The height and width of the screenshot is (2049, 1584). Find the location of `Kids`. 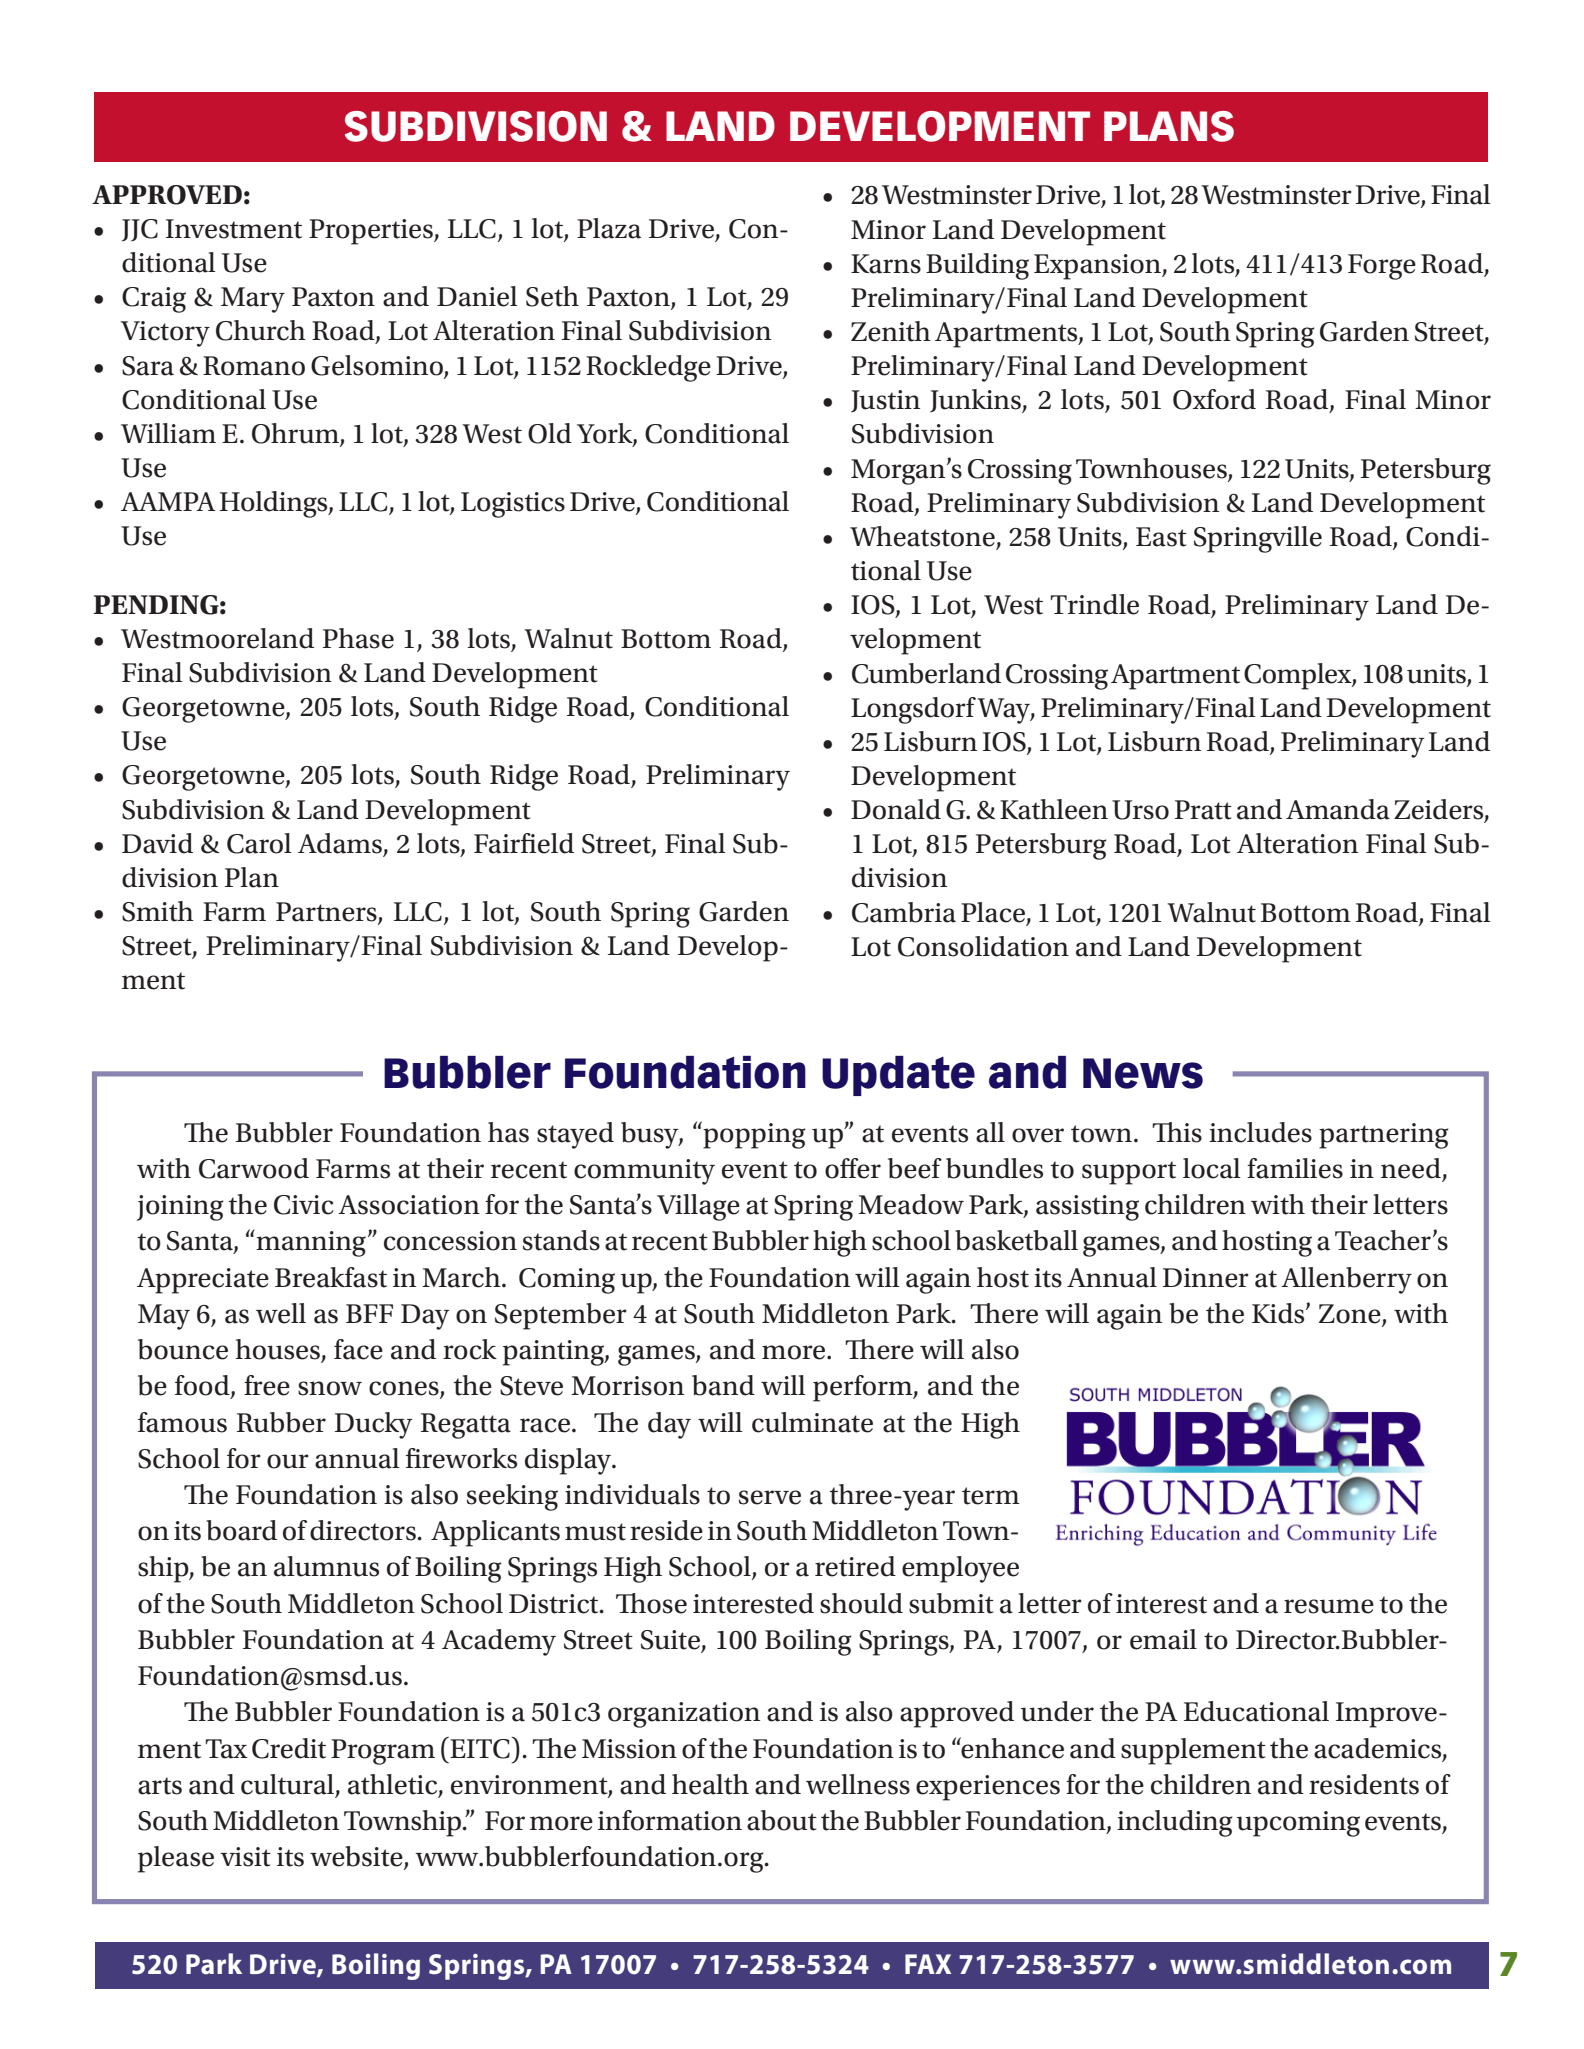

Kids is located at coordinates (1279, 1313).
